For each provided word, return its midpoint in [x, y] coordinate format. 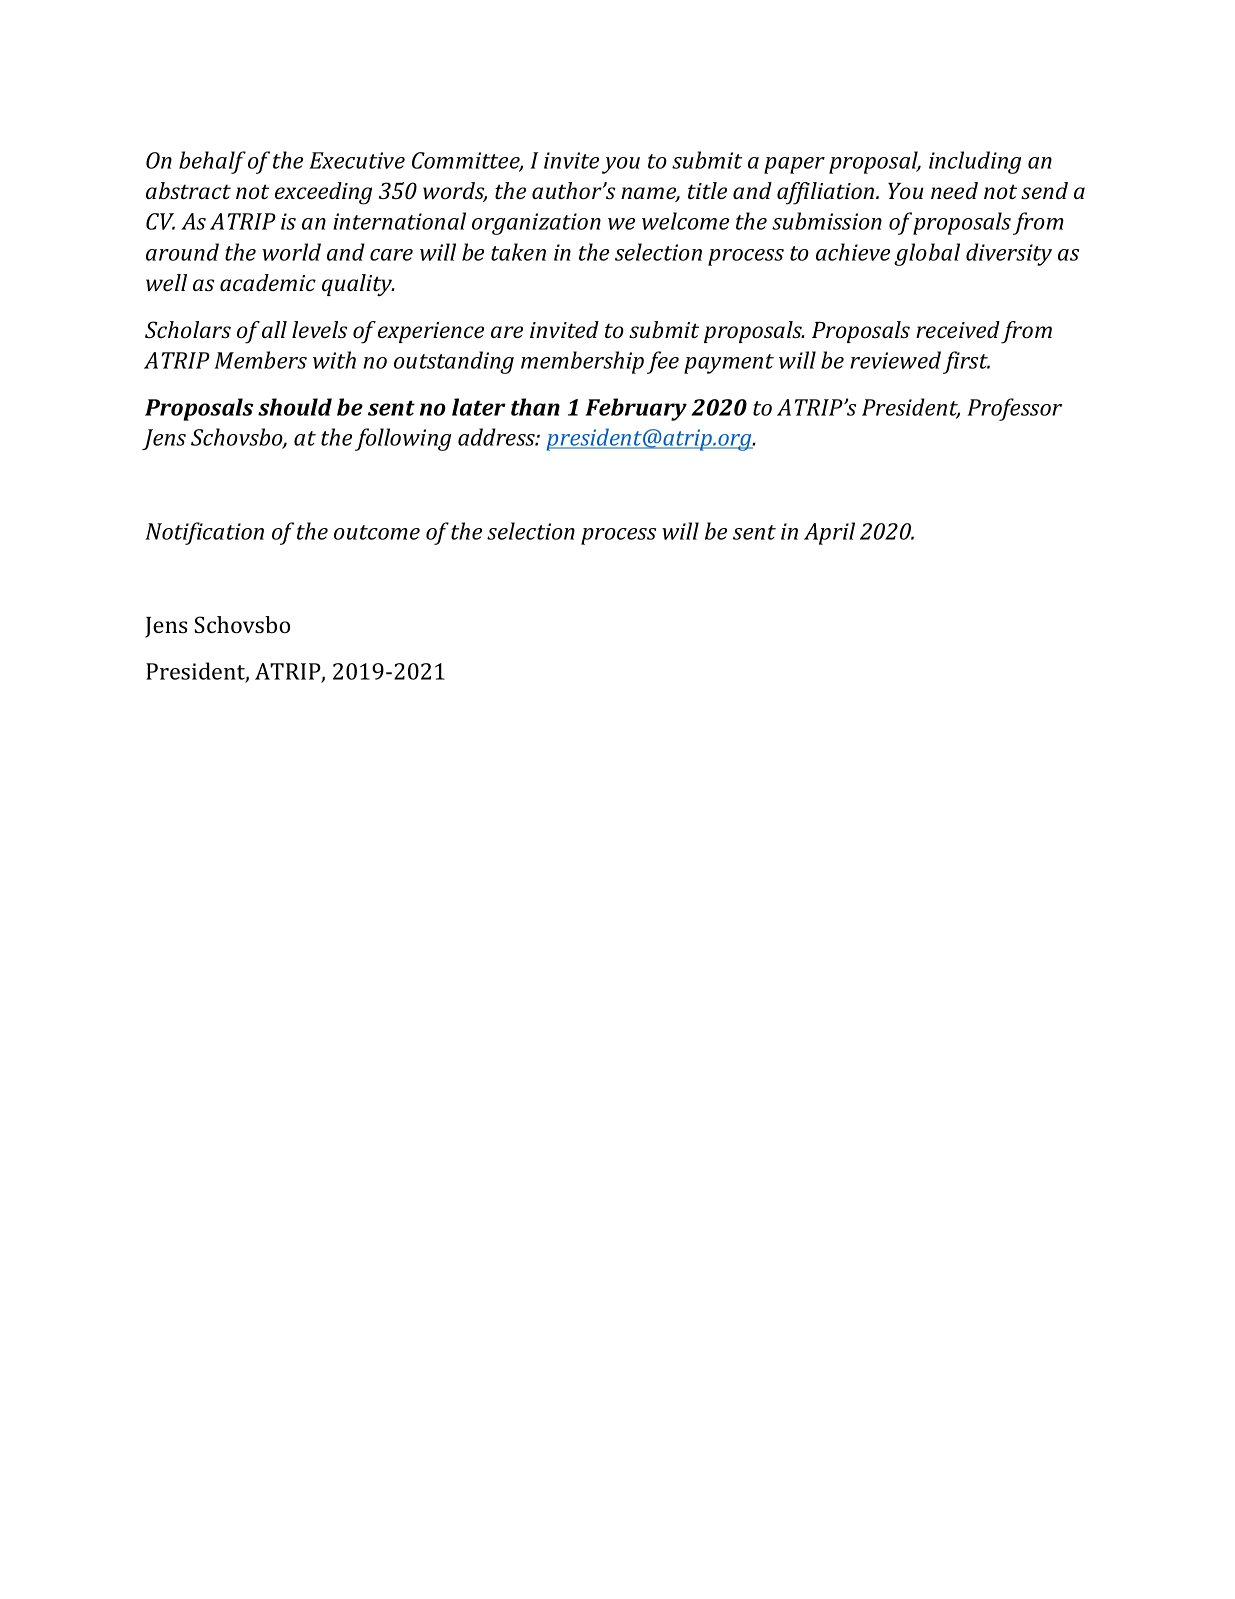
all [274, 329]
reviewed [895, 360]
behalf [212, 162]
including [975, 162]
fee [663, 362]
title [707, 190]
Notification [204, 533]
